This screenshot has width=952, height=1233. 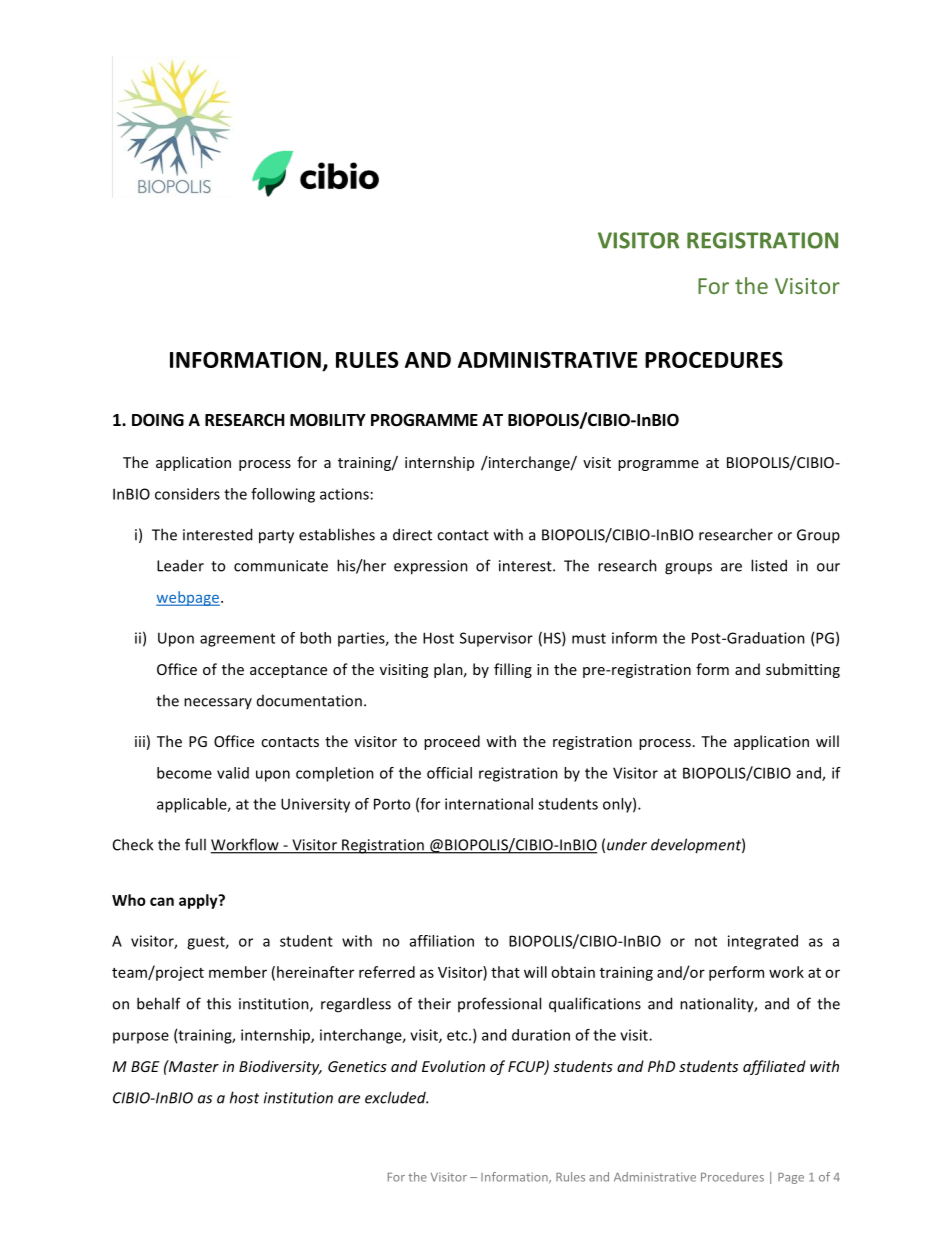 What do you see at coordinates (233, 773) in the screenshot?
I see `valid` at bounding box center [233, 773].
